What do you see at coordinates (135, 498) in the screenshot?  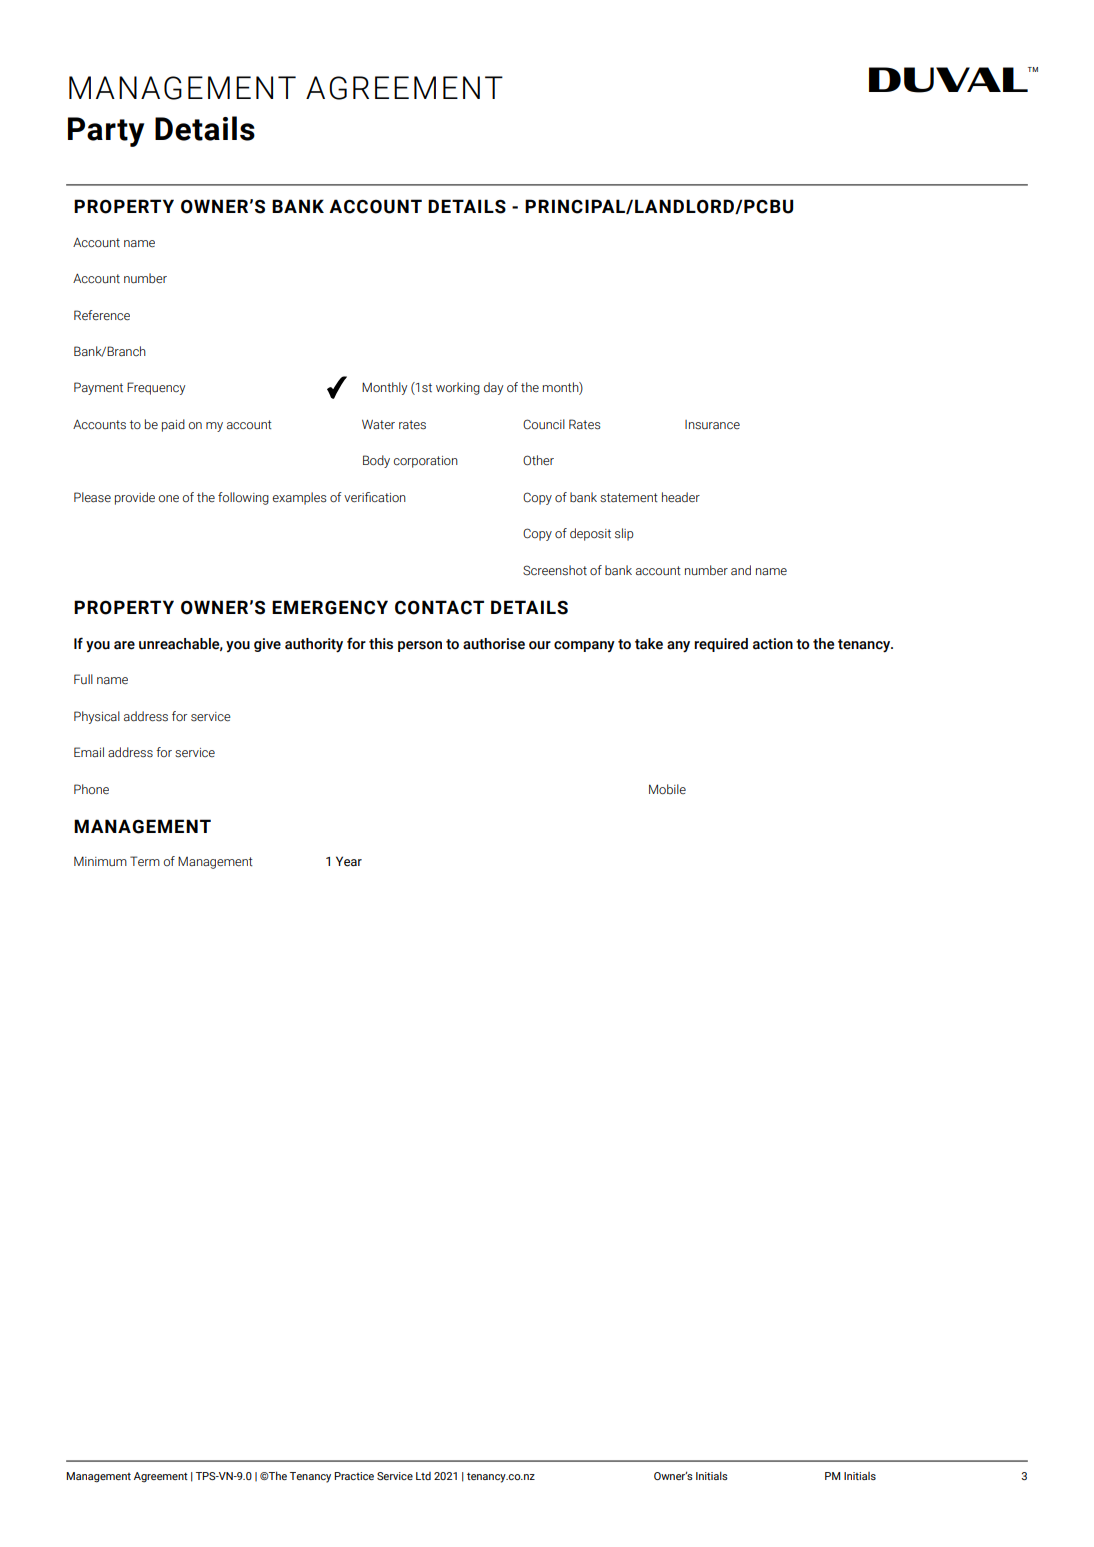 I see `provide` at bounding box center [135, 498].
